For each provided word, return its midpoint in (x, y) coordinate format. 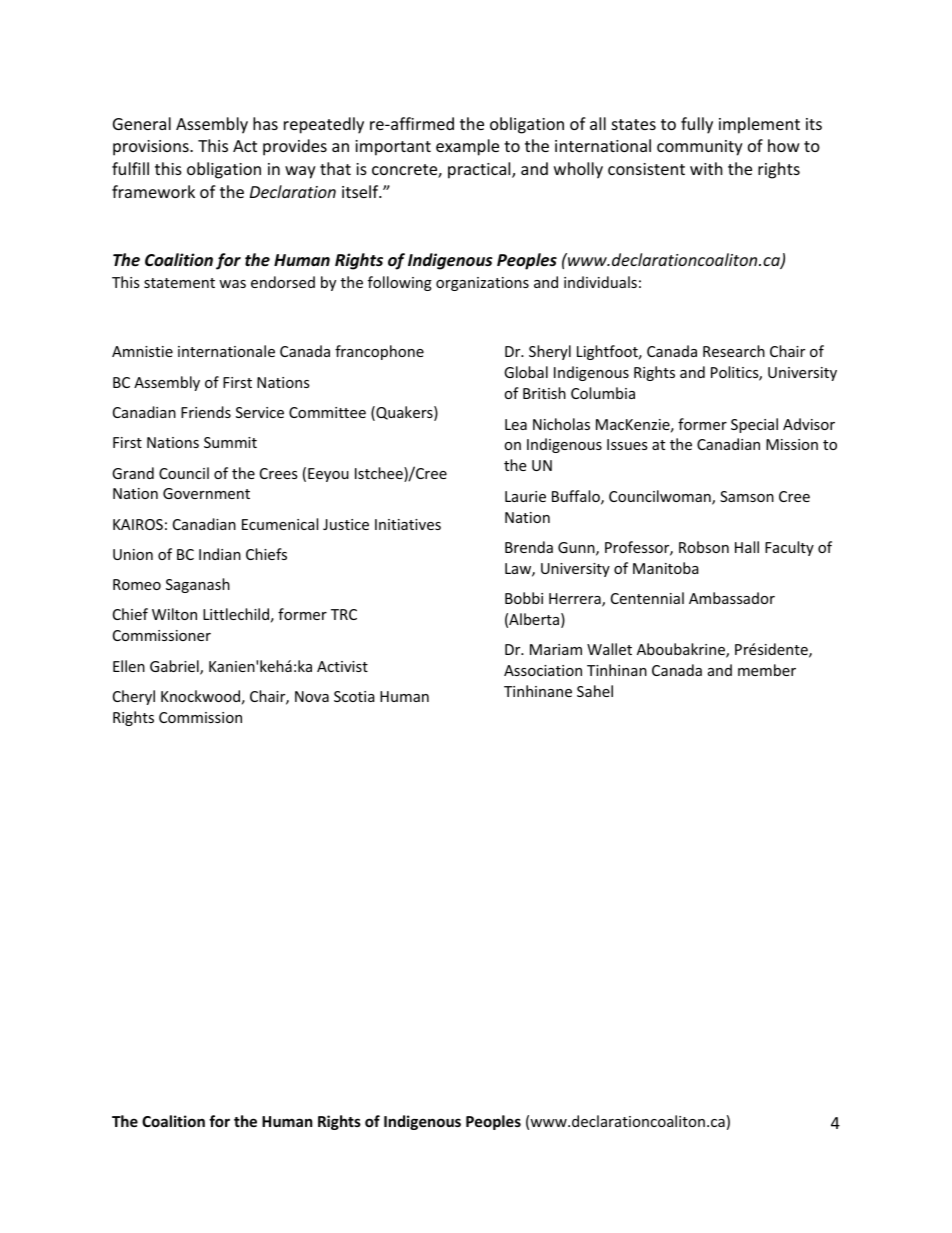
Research (734, 351)
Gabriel (175, 667)
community (700, 148)
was (232, 284)
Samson (747, 496)
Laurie (525, 496)
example (467, 147)
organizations (482, 284)
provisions (152, 148)
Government (206, 493)
